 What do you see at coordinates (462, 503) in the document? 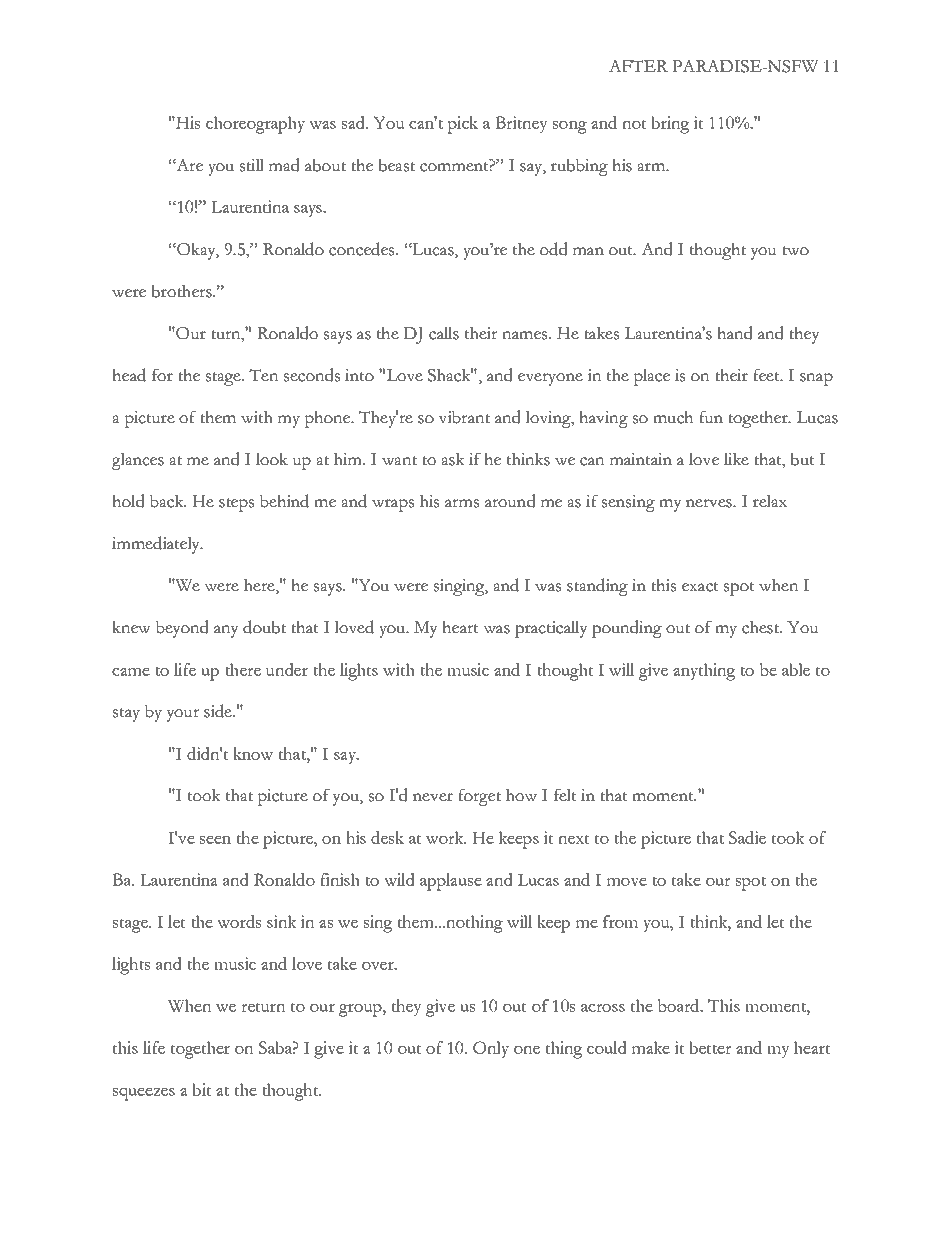
I see `arms` at bounding box center [462, 503].
